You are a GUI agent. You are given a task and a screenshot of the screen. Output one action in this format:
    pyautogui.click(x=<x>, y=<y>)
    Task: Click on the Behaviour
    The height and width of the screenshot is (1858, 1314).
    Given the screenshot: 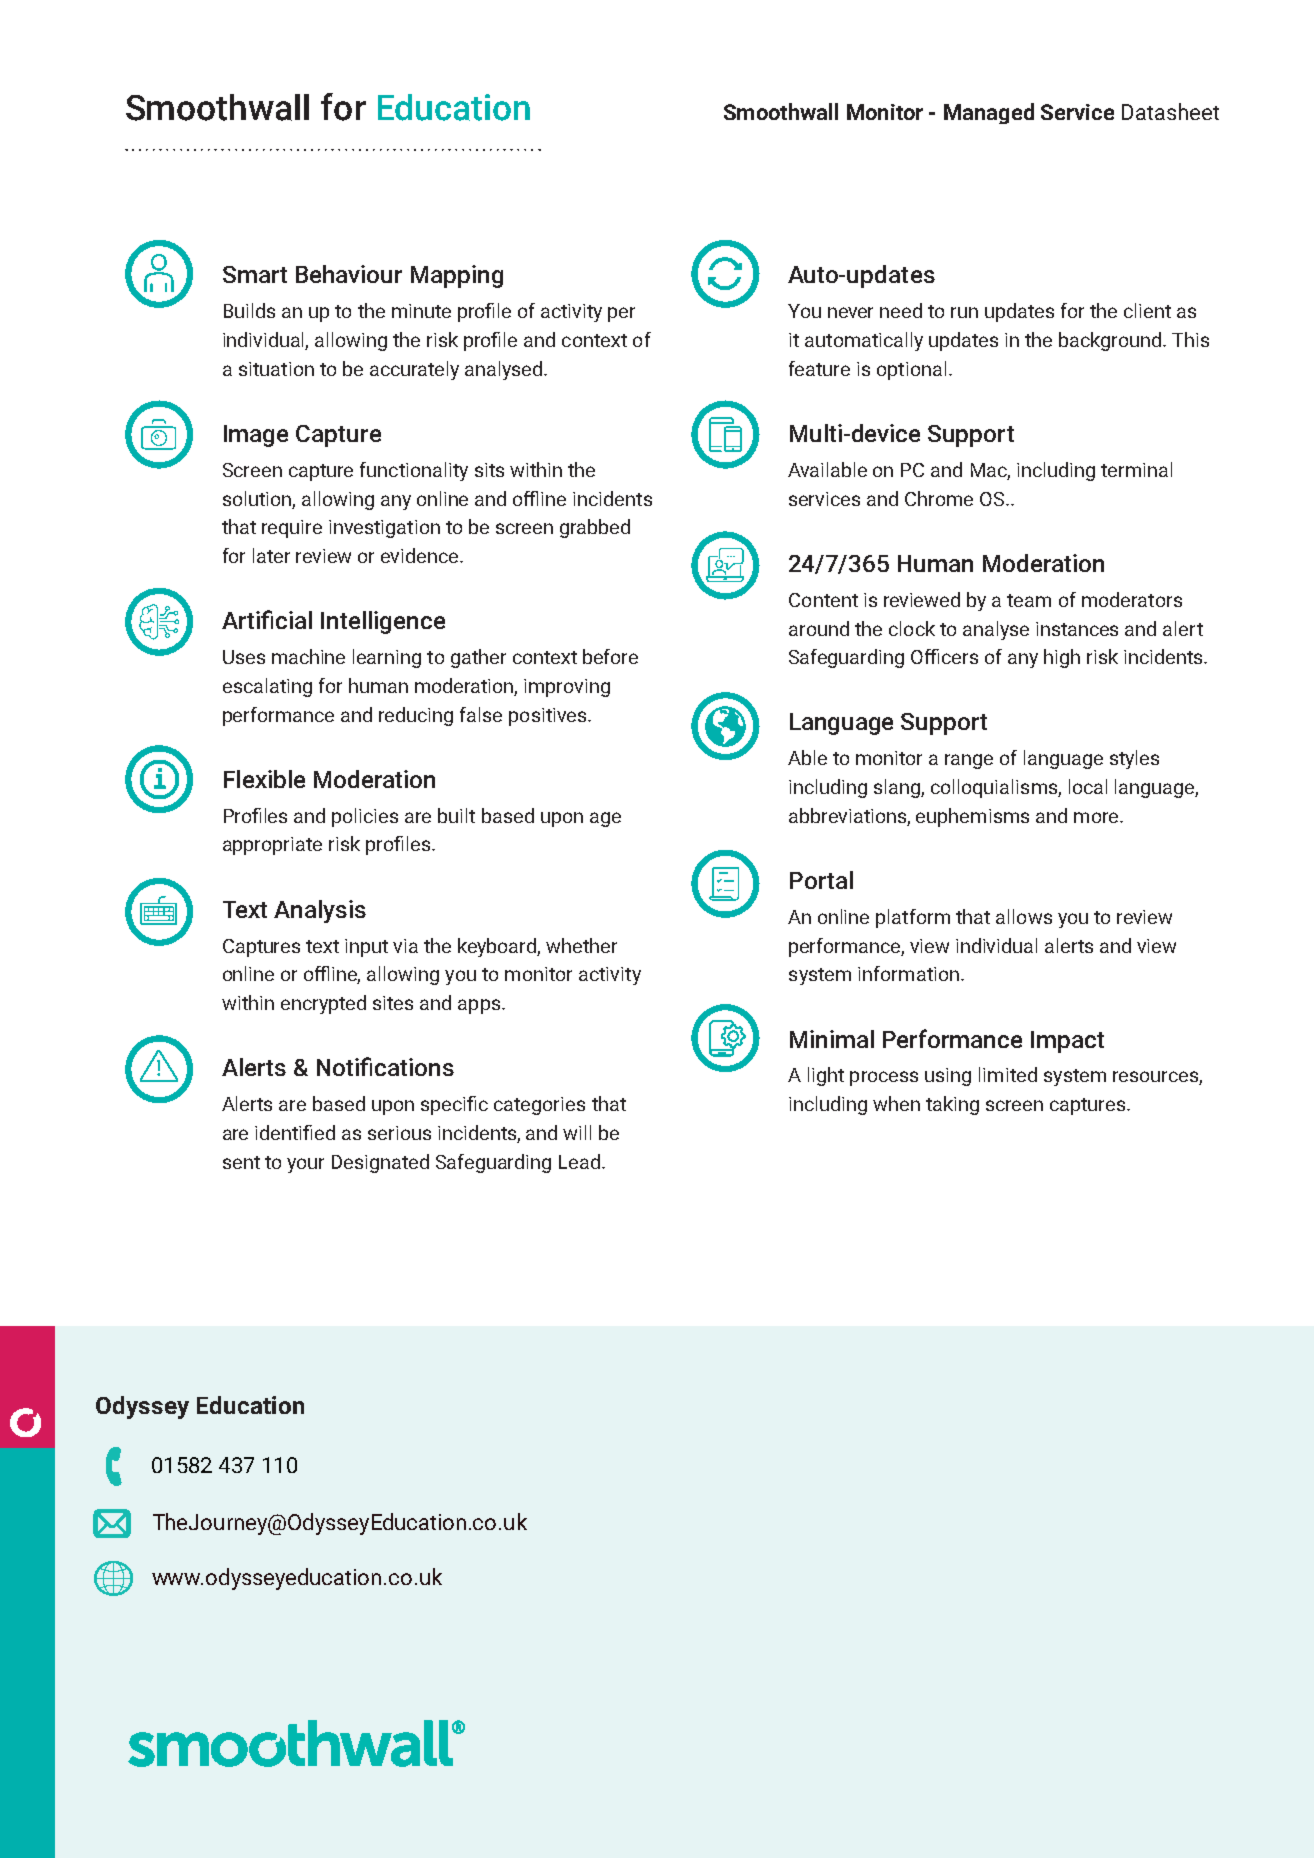 What is the action you would take?
    pyautogui.click(x=349, y=274)
